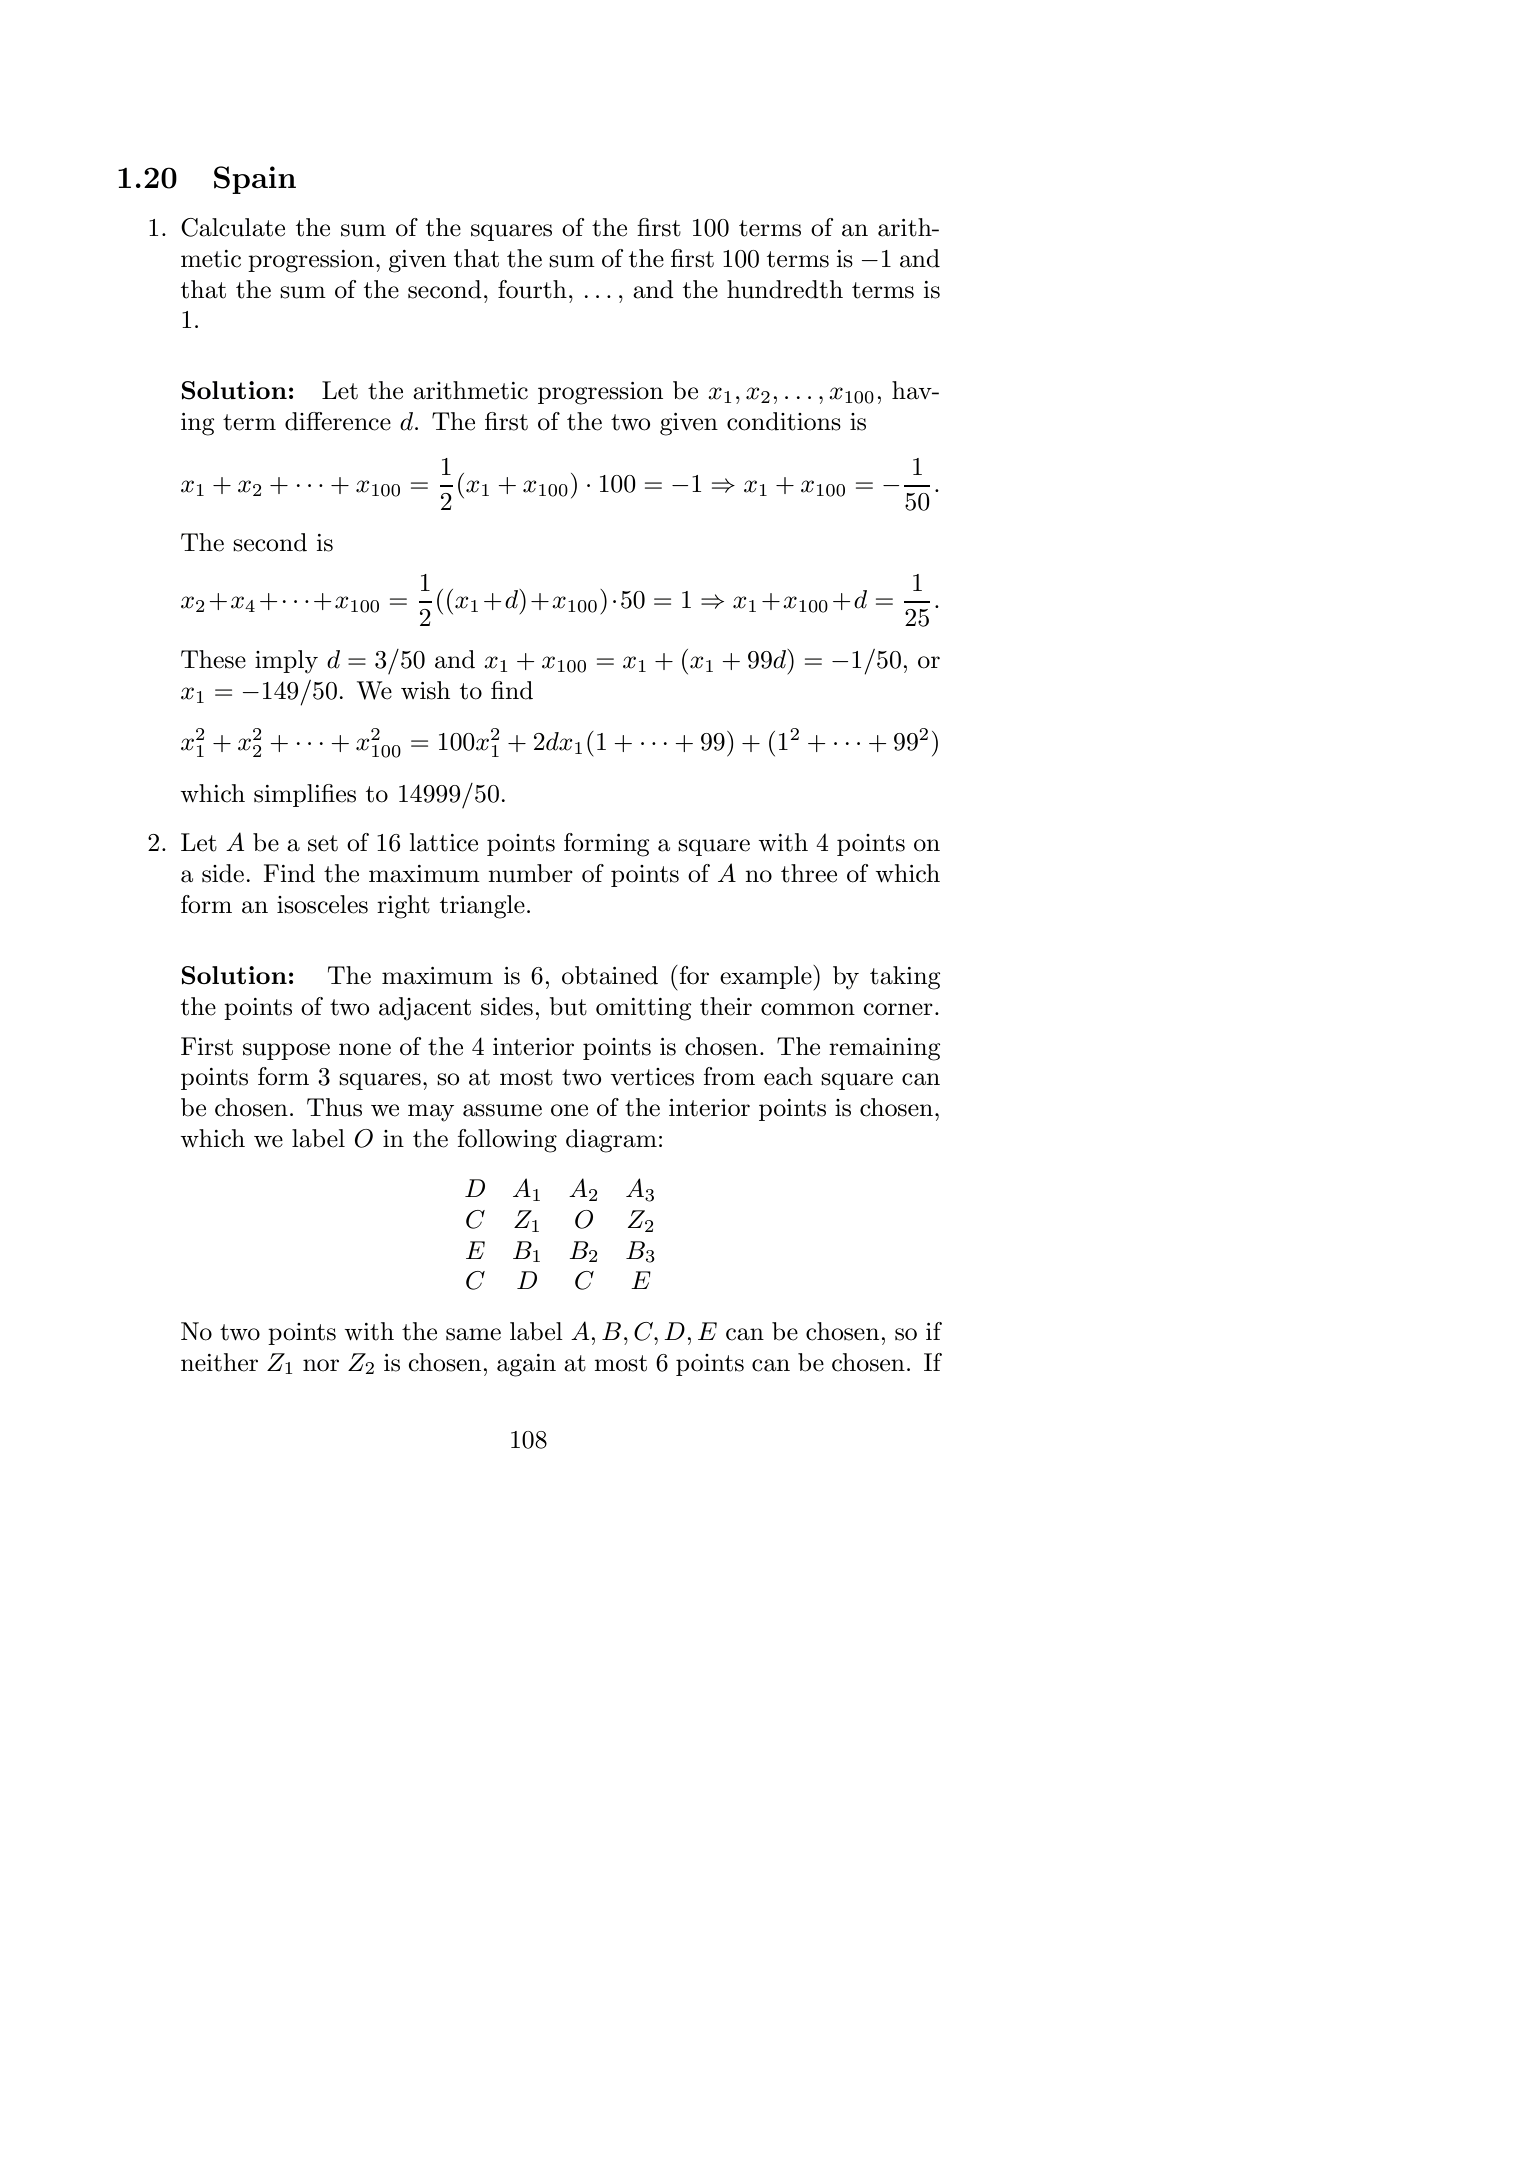 This page has width=1536, height=2173. What do you see at coordinates (784, 421) in the page?
I see `conditions` at bounding box center [784, 421].
